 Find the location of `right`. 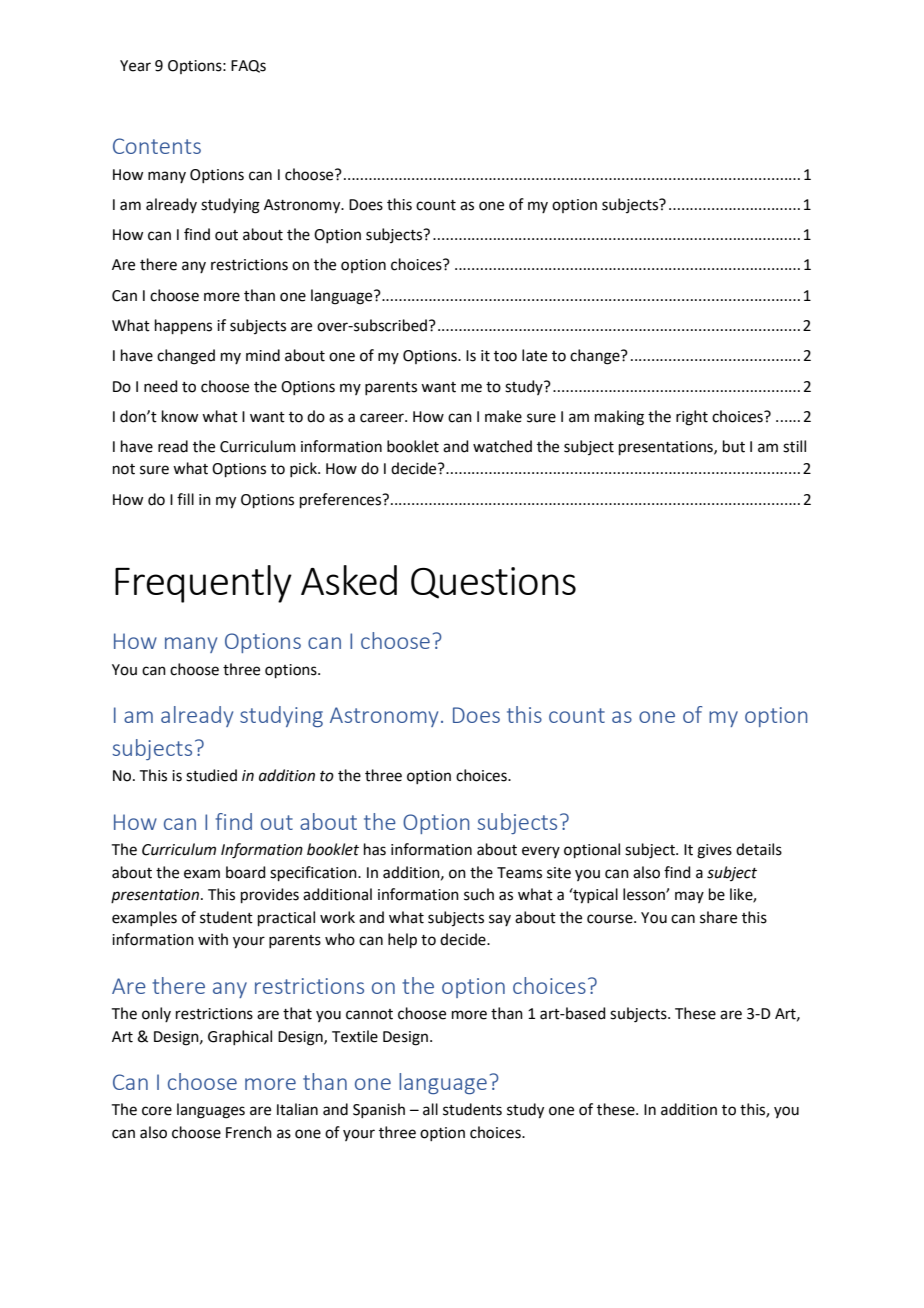

right is located at coordinates (692, 418).
